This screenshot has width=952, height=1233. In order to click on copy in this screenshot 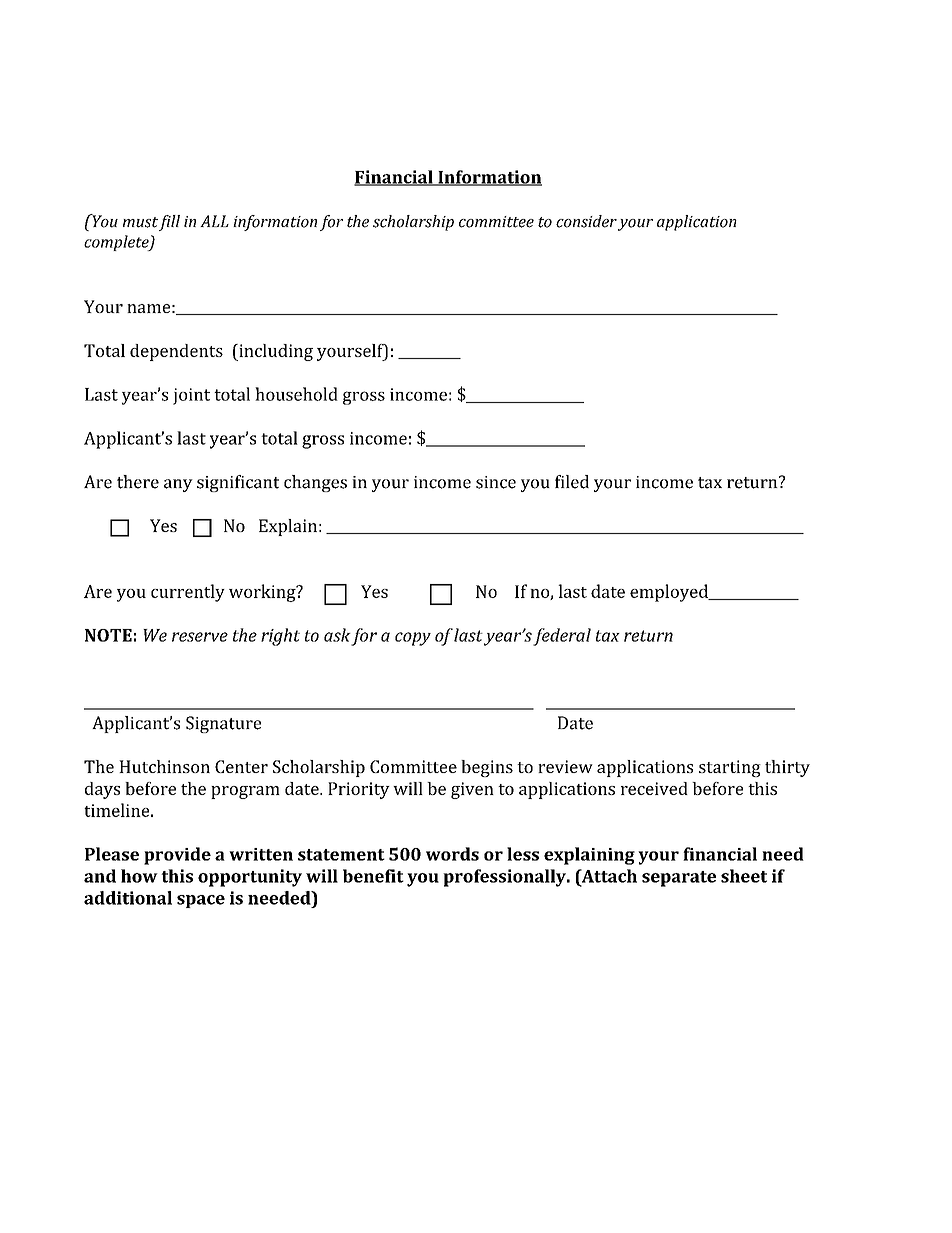, I will do `click(413, 639)`.
